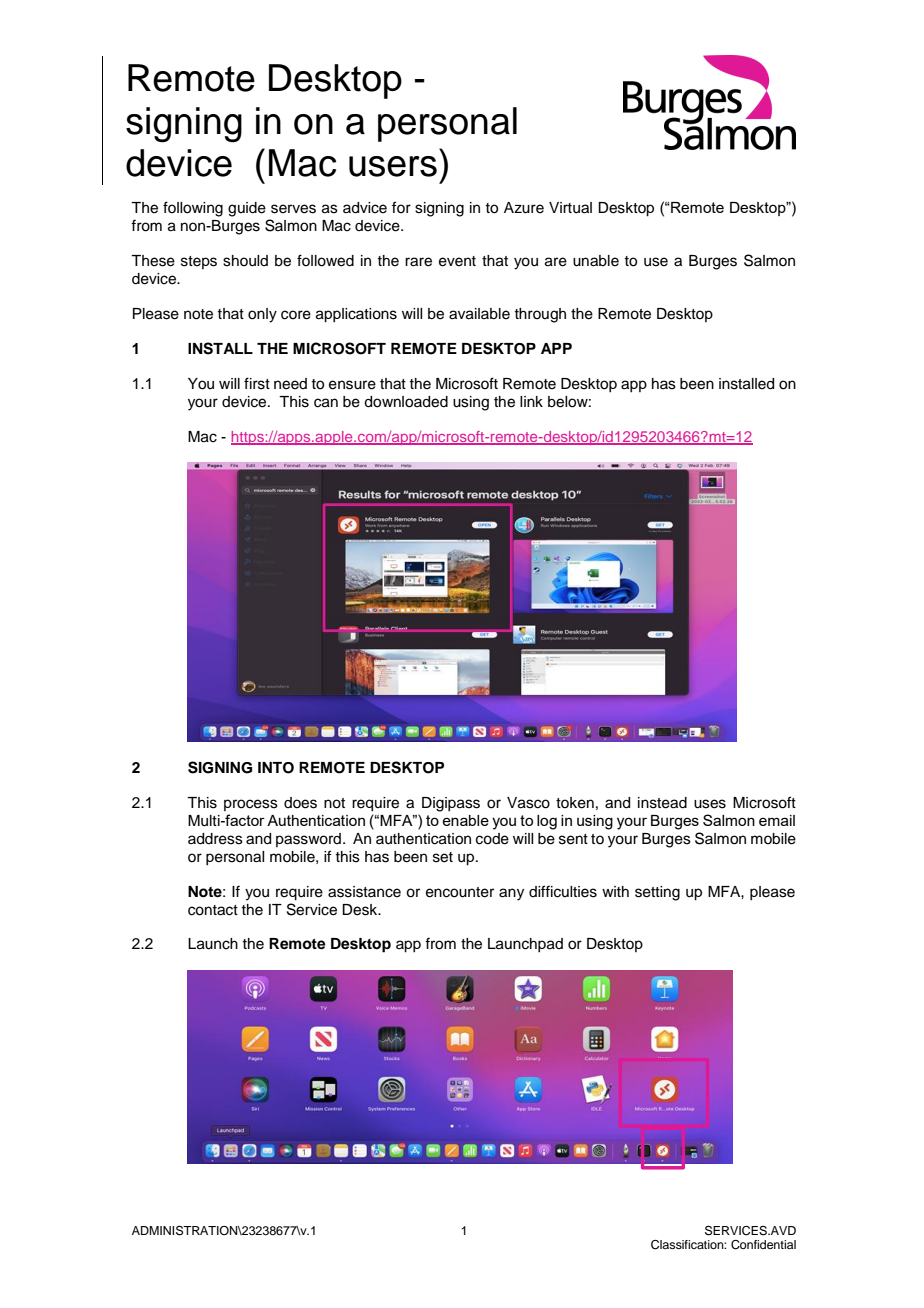 This screenshot has height=1308, width=924. What do you see at coordinates (596, 261) in the screenshot?
I see `unable` at bounding box center [596, 261].
